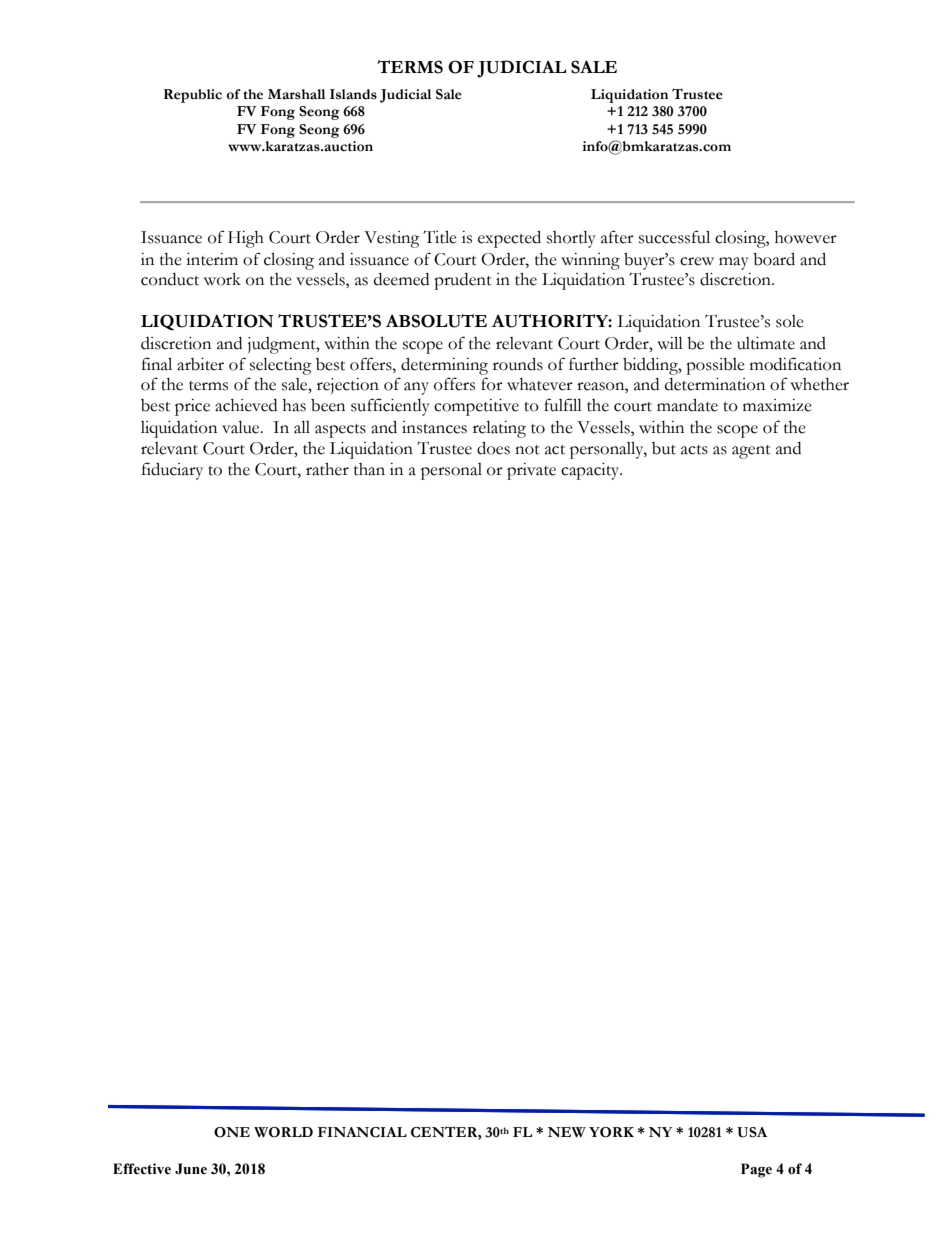 This screenshot has width=952, height=1233. Describe the element at coordinates (232, 1132) in the screenshot. I see `ONE` at that location.
